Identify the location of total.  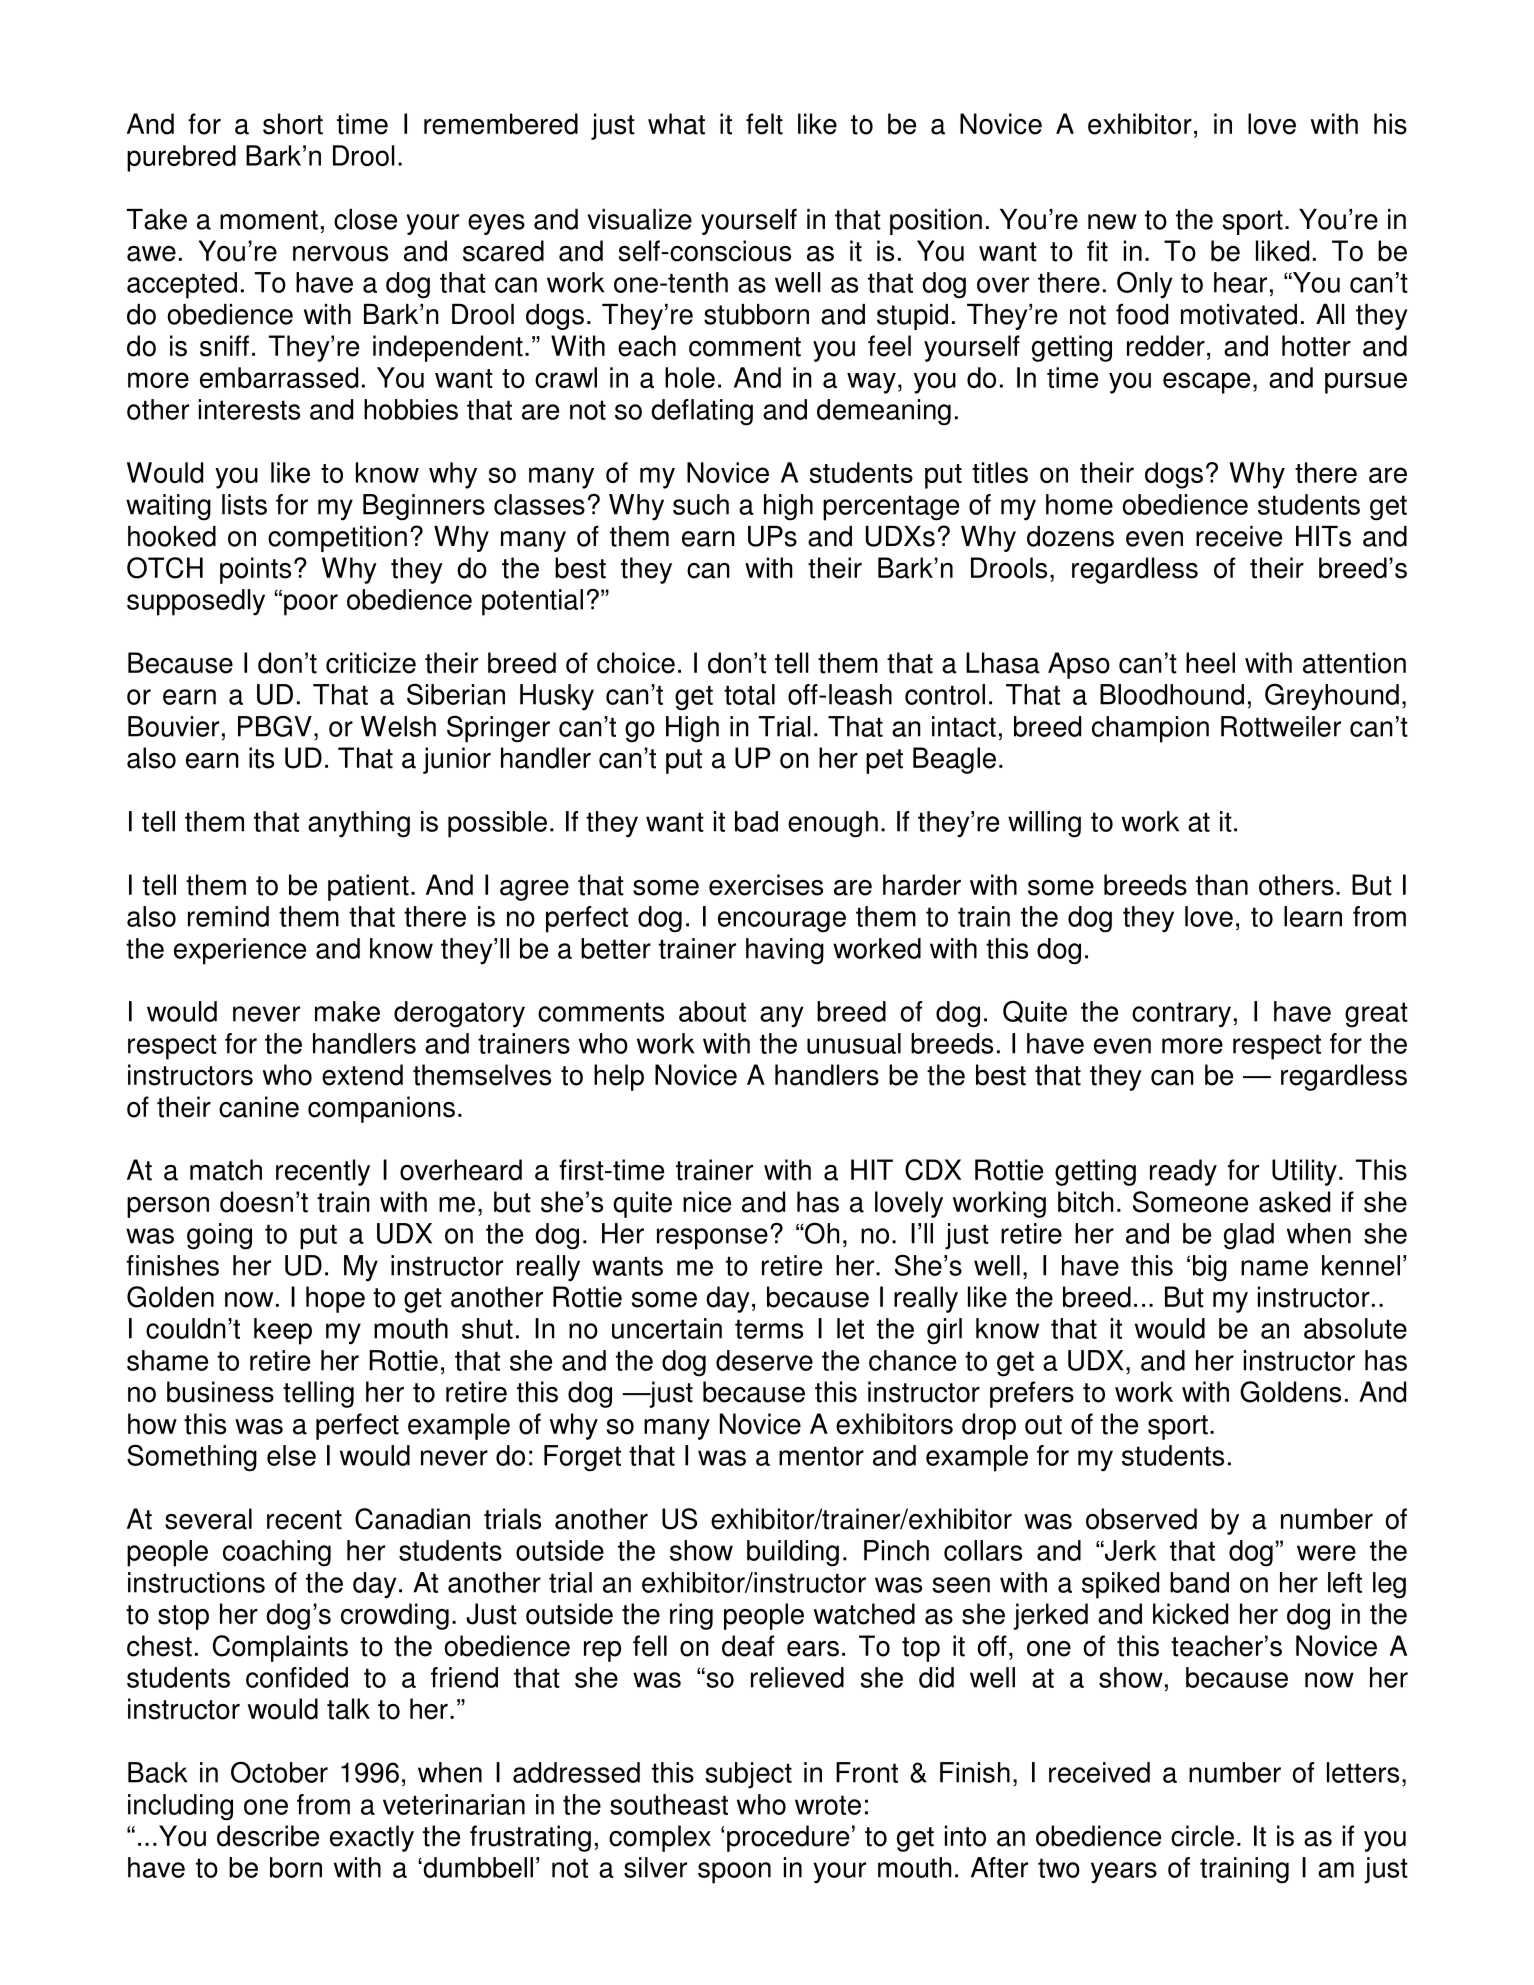
(749, 694).
